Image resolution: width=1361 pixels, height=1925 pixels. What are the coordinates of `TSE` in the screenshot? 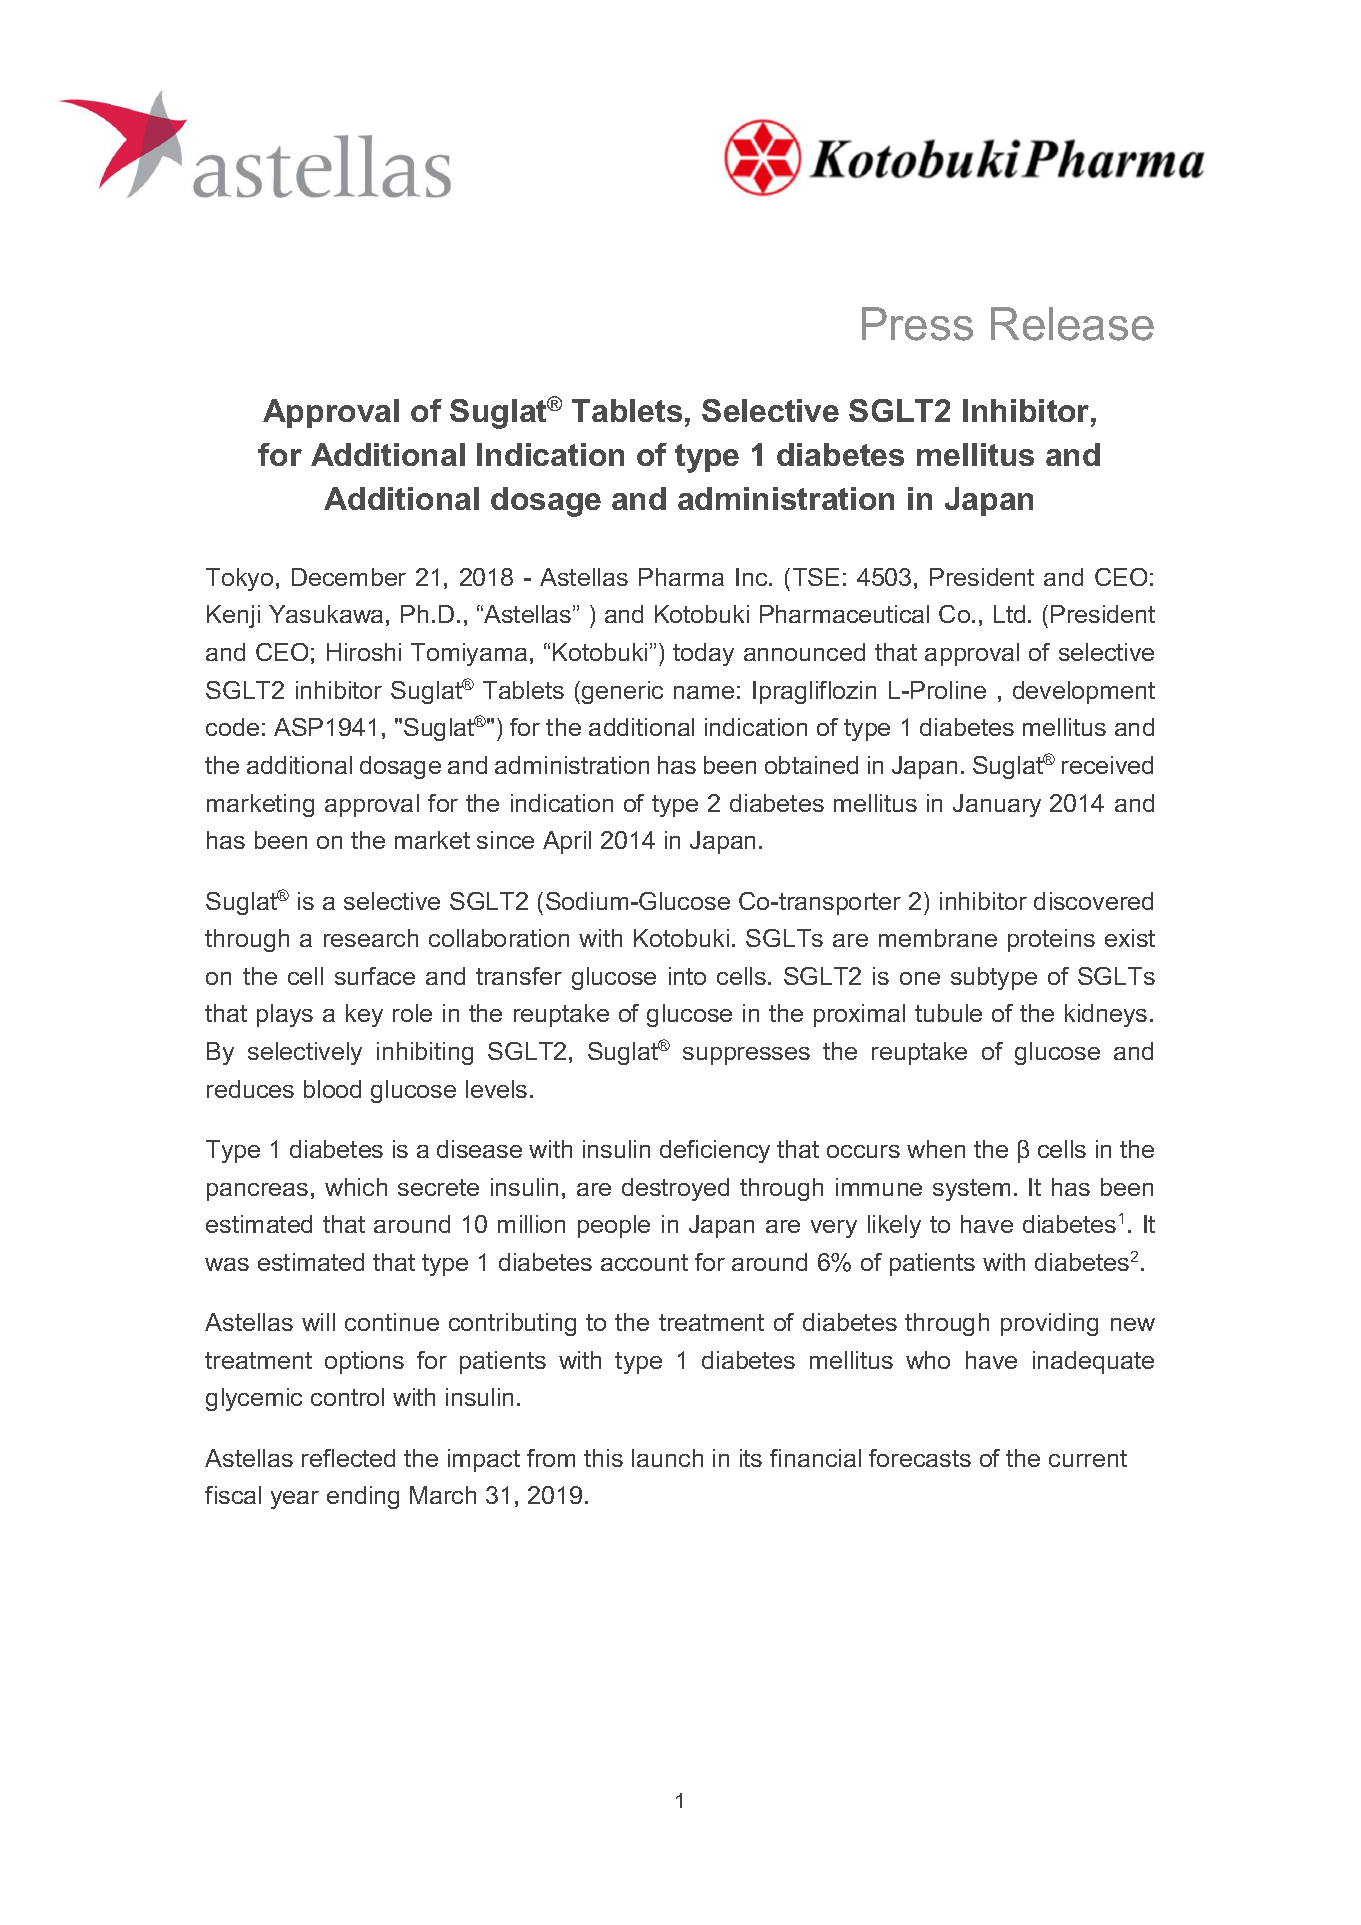 It's located at (816, 577).
